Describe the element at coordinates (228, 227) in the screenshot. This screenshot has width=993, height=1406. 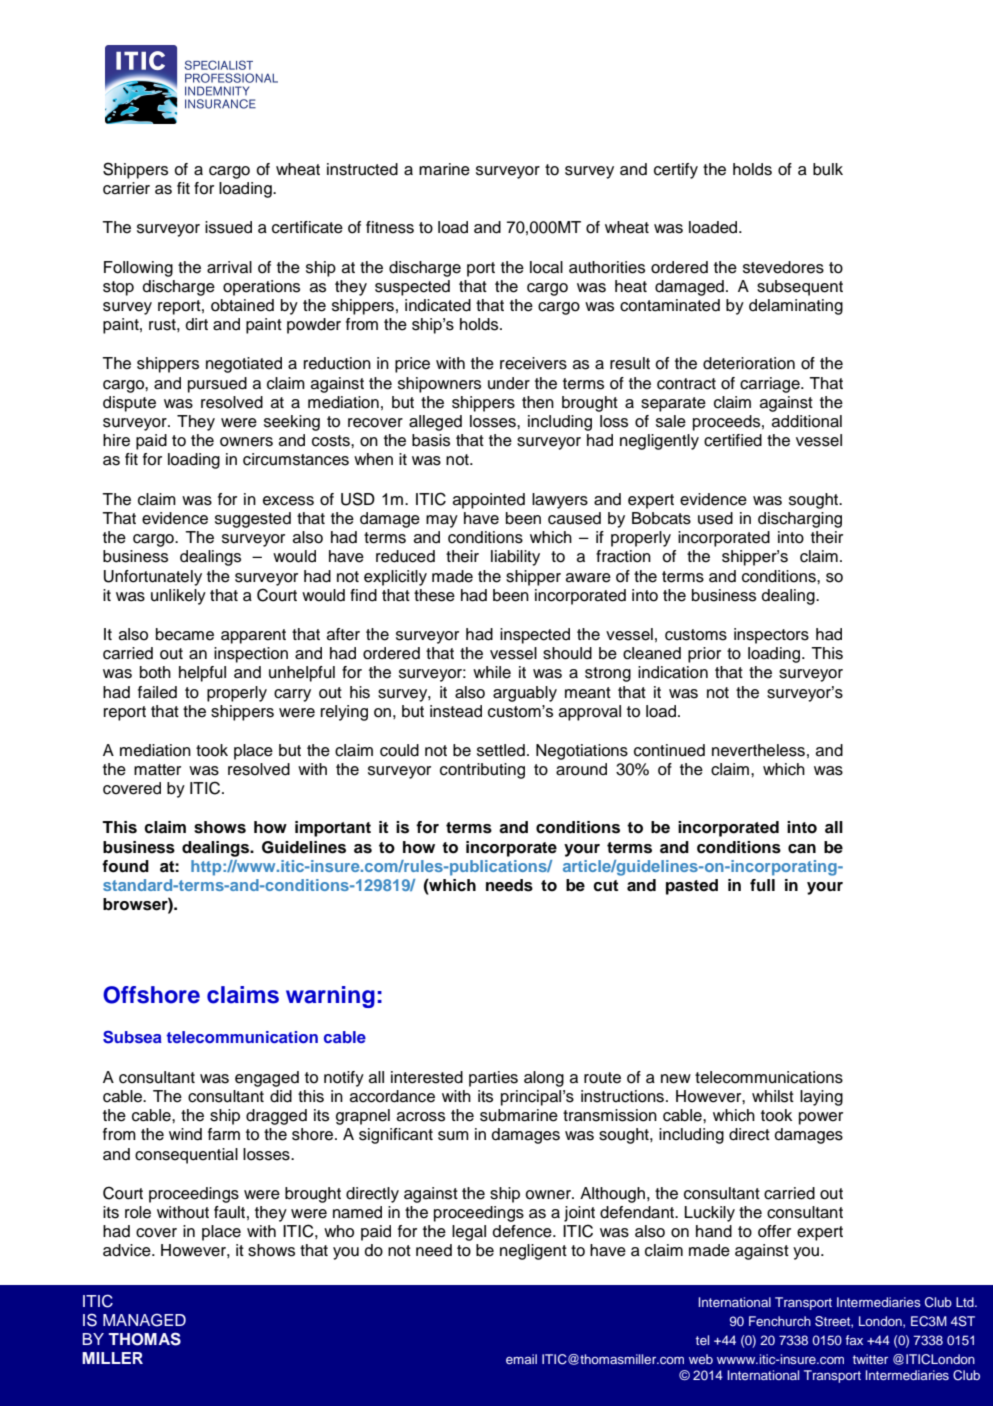
I see `issued` at that location.
